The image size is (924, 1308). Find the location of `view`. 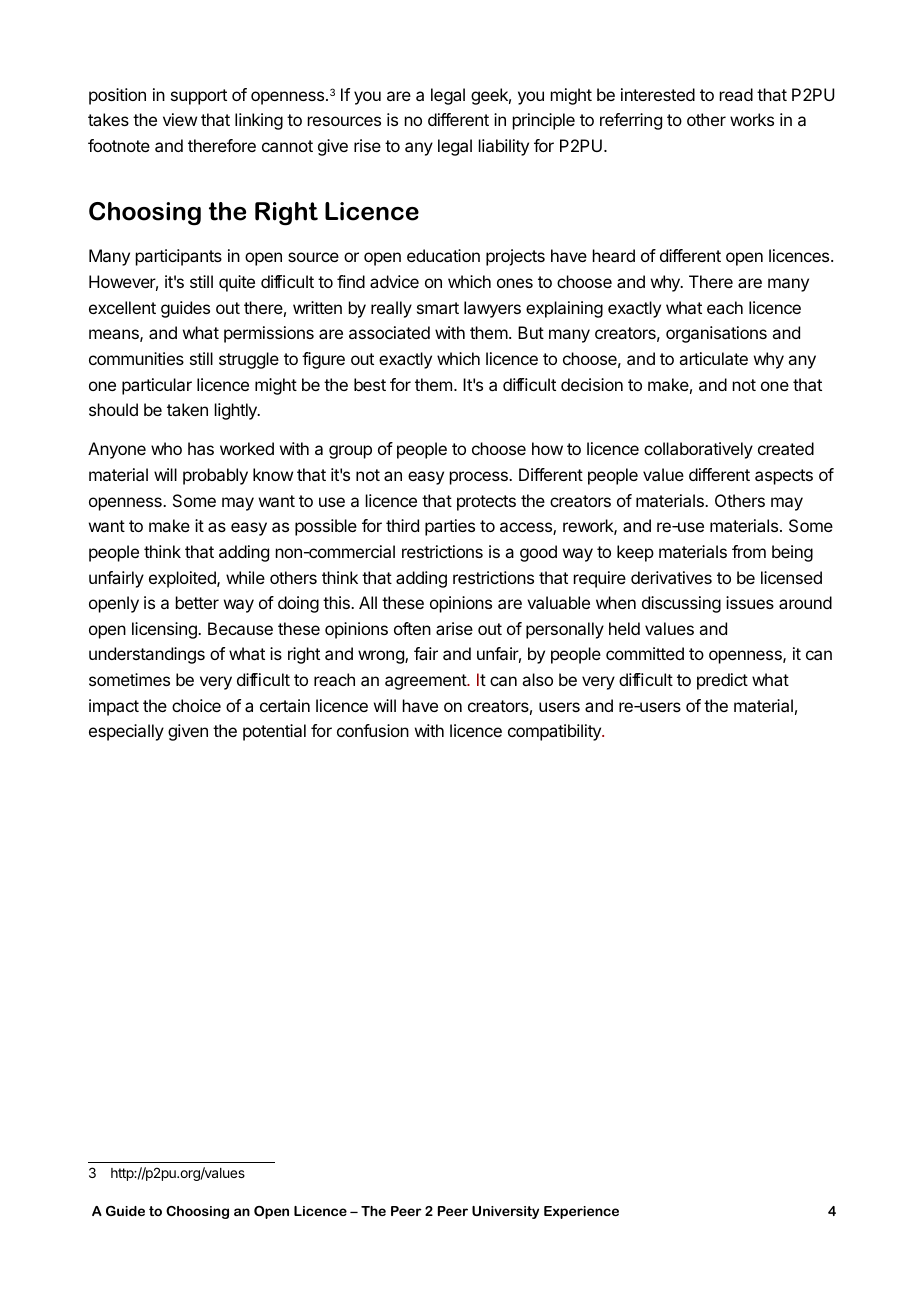

view is located at coordinates (180, 119).
